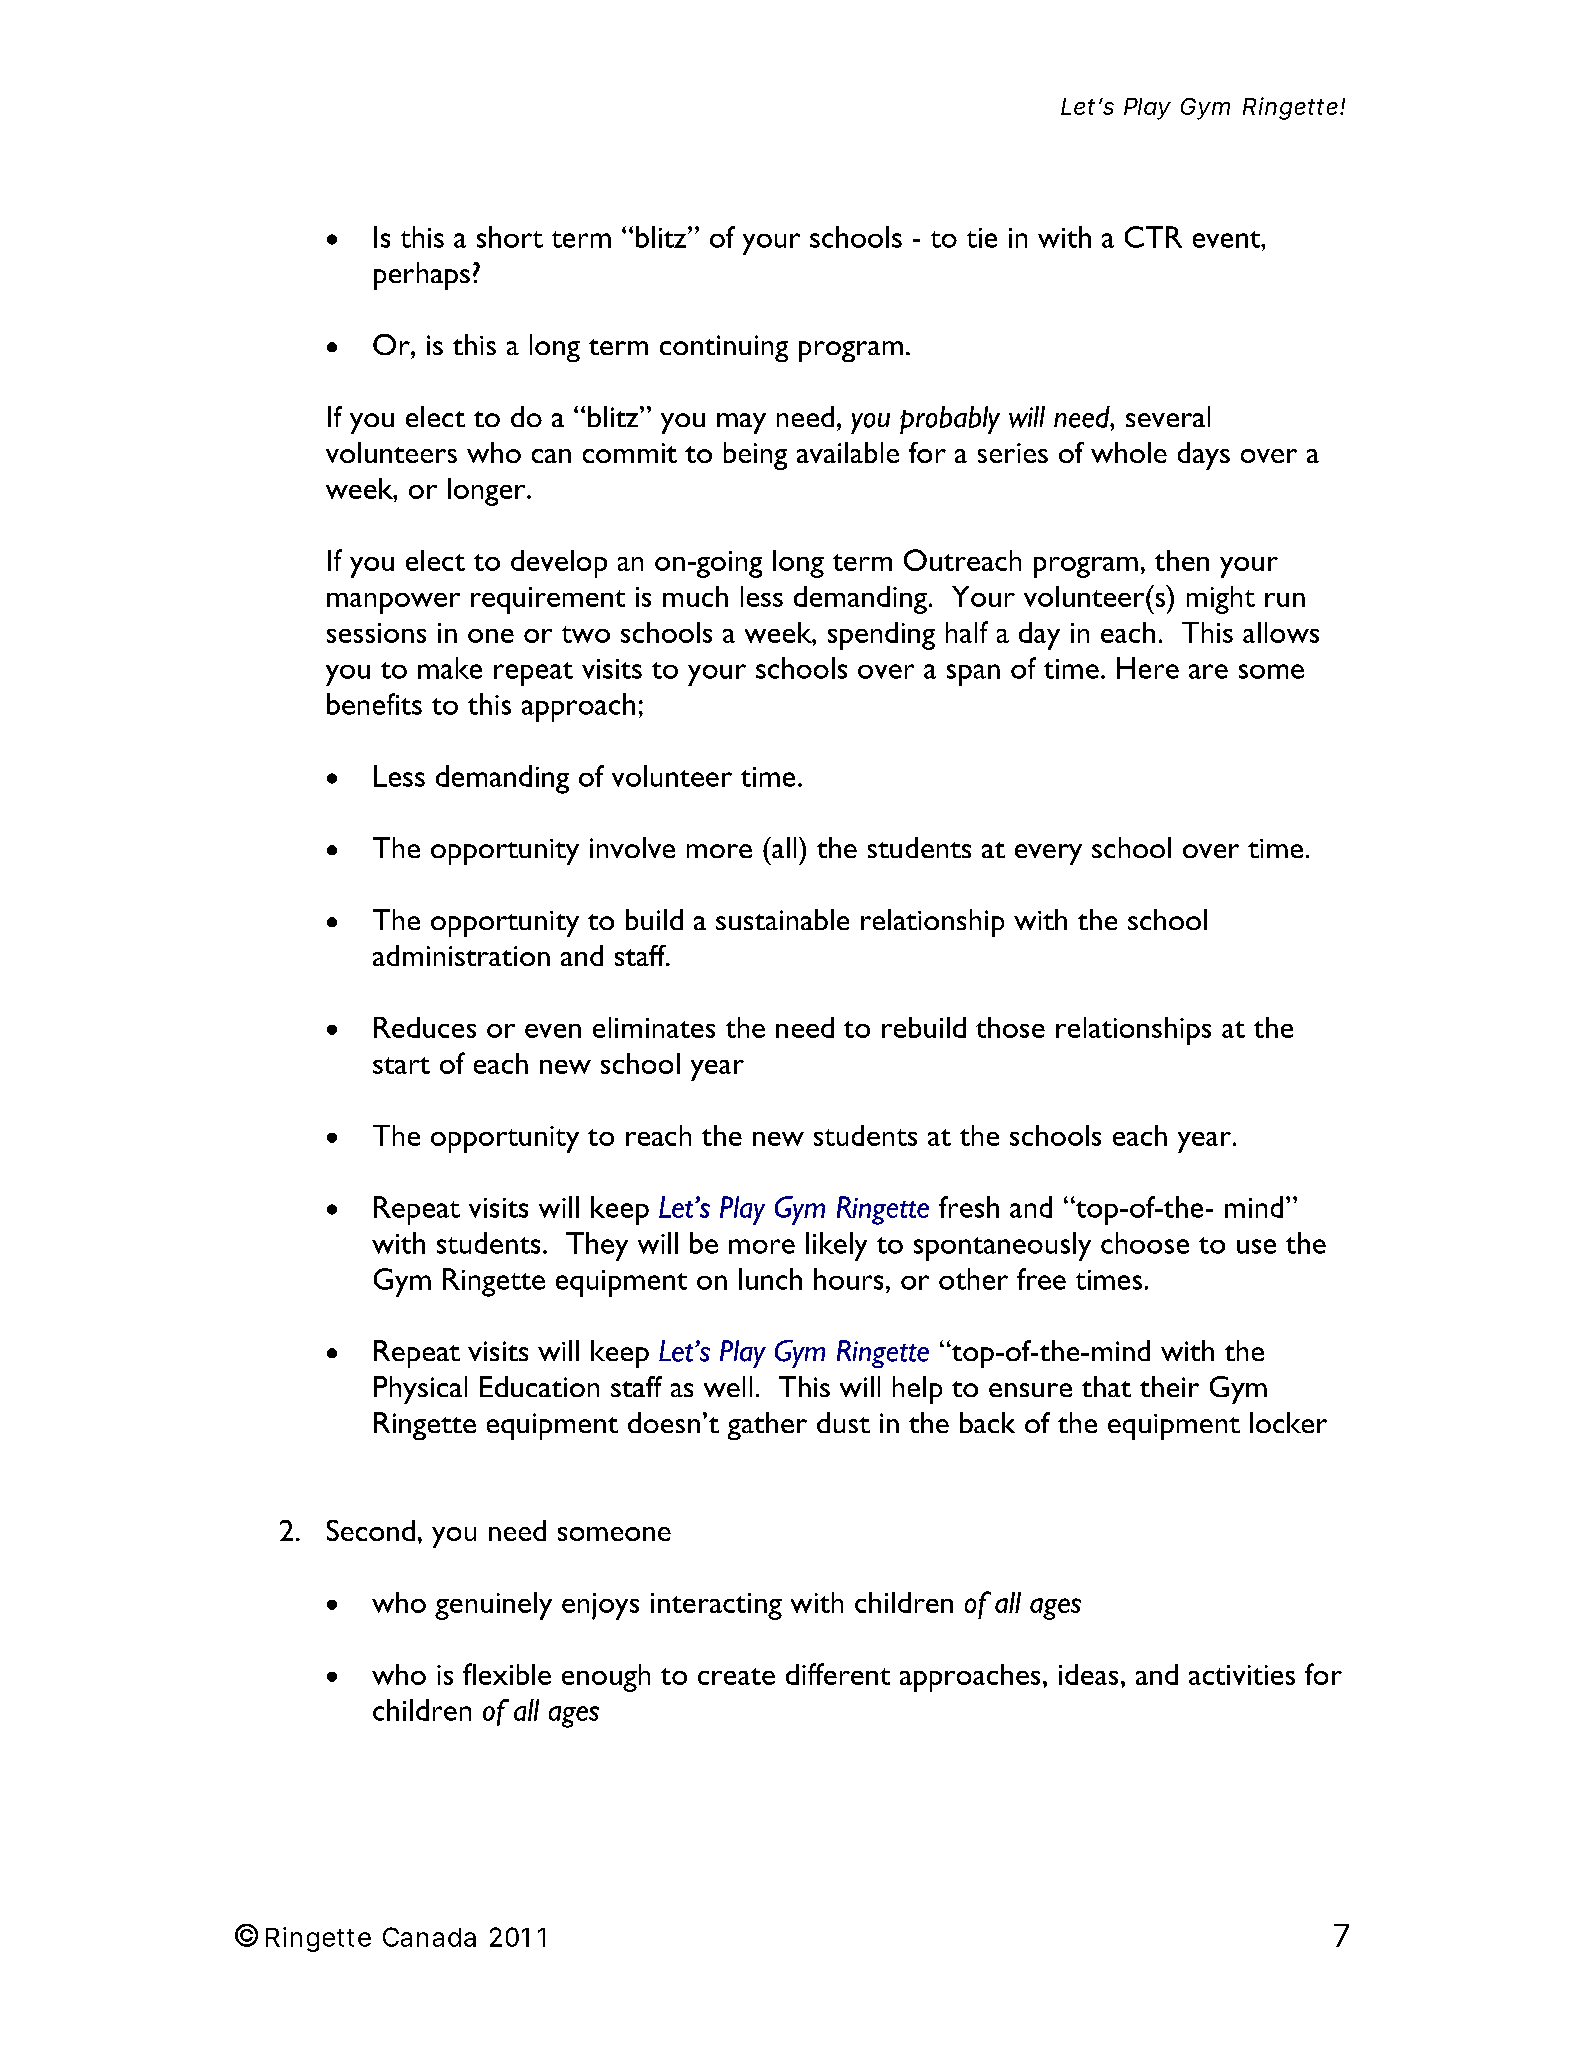  What do you see at coordinates (1153, 237) in the image?
I see `CTR` at bounding box center [1153, 237].
